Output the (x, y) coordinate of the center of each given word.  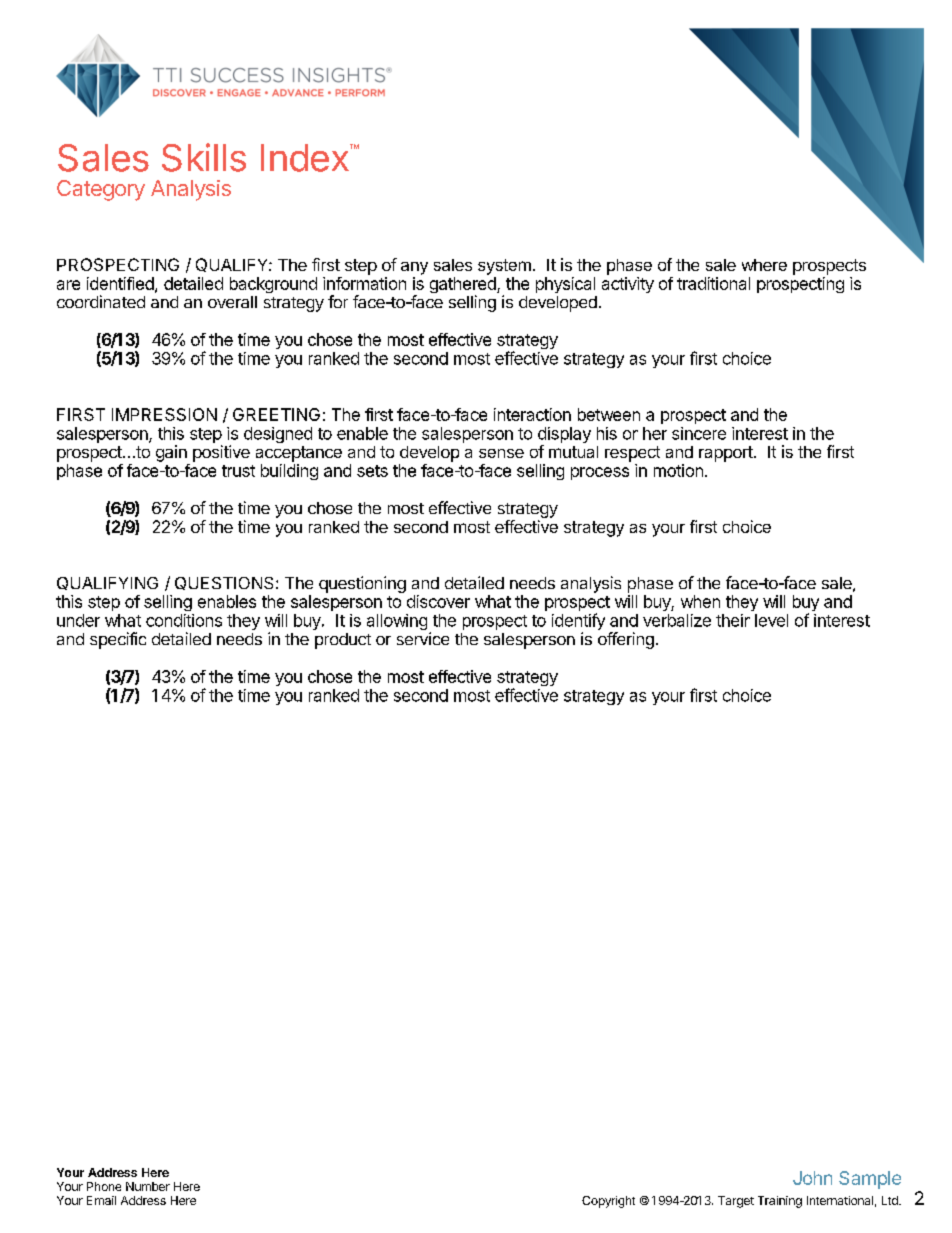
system (504, 267)
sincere (699, 433)
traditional (713, 283)
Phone (104, 1186)
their (733, 620)
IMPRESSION (164, 414)
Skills (204, 157)
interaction (532, 414)
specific (118, 640)
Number (148, 1186)
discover (438, 601)
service (423, 638)
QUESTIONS (224, 583)
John (812, 1178)
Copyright (608, 1202)
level (771, 620)
